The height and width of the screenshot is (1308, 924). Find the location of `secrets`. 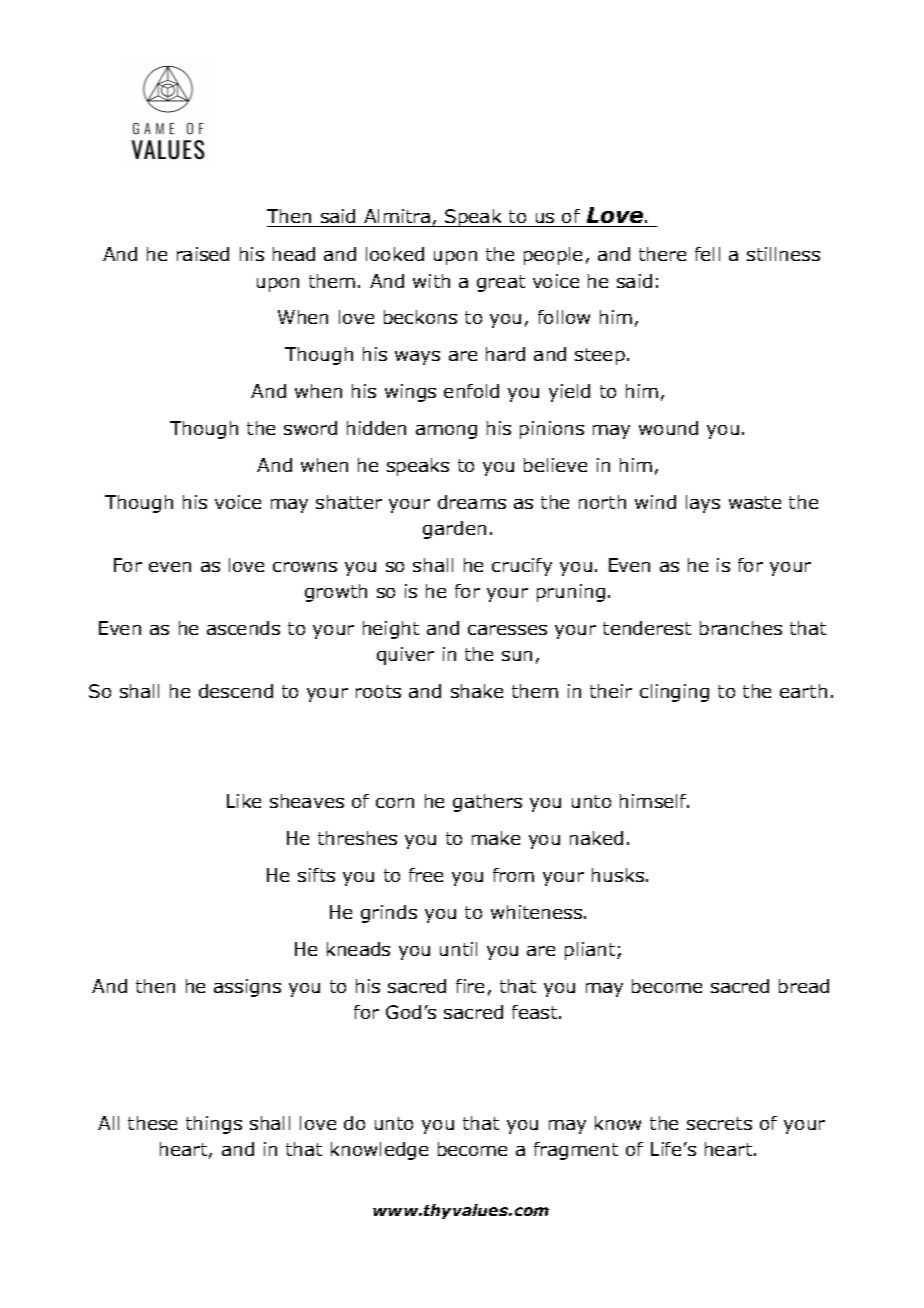

secrets is located at coordinates (719, 1123).
